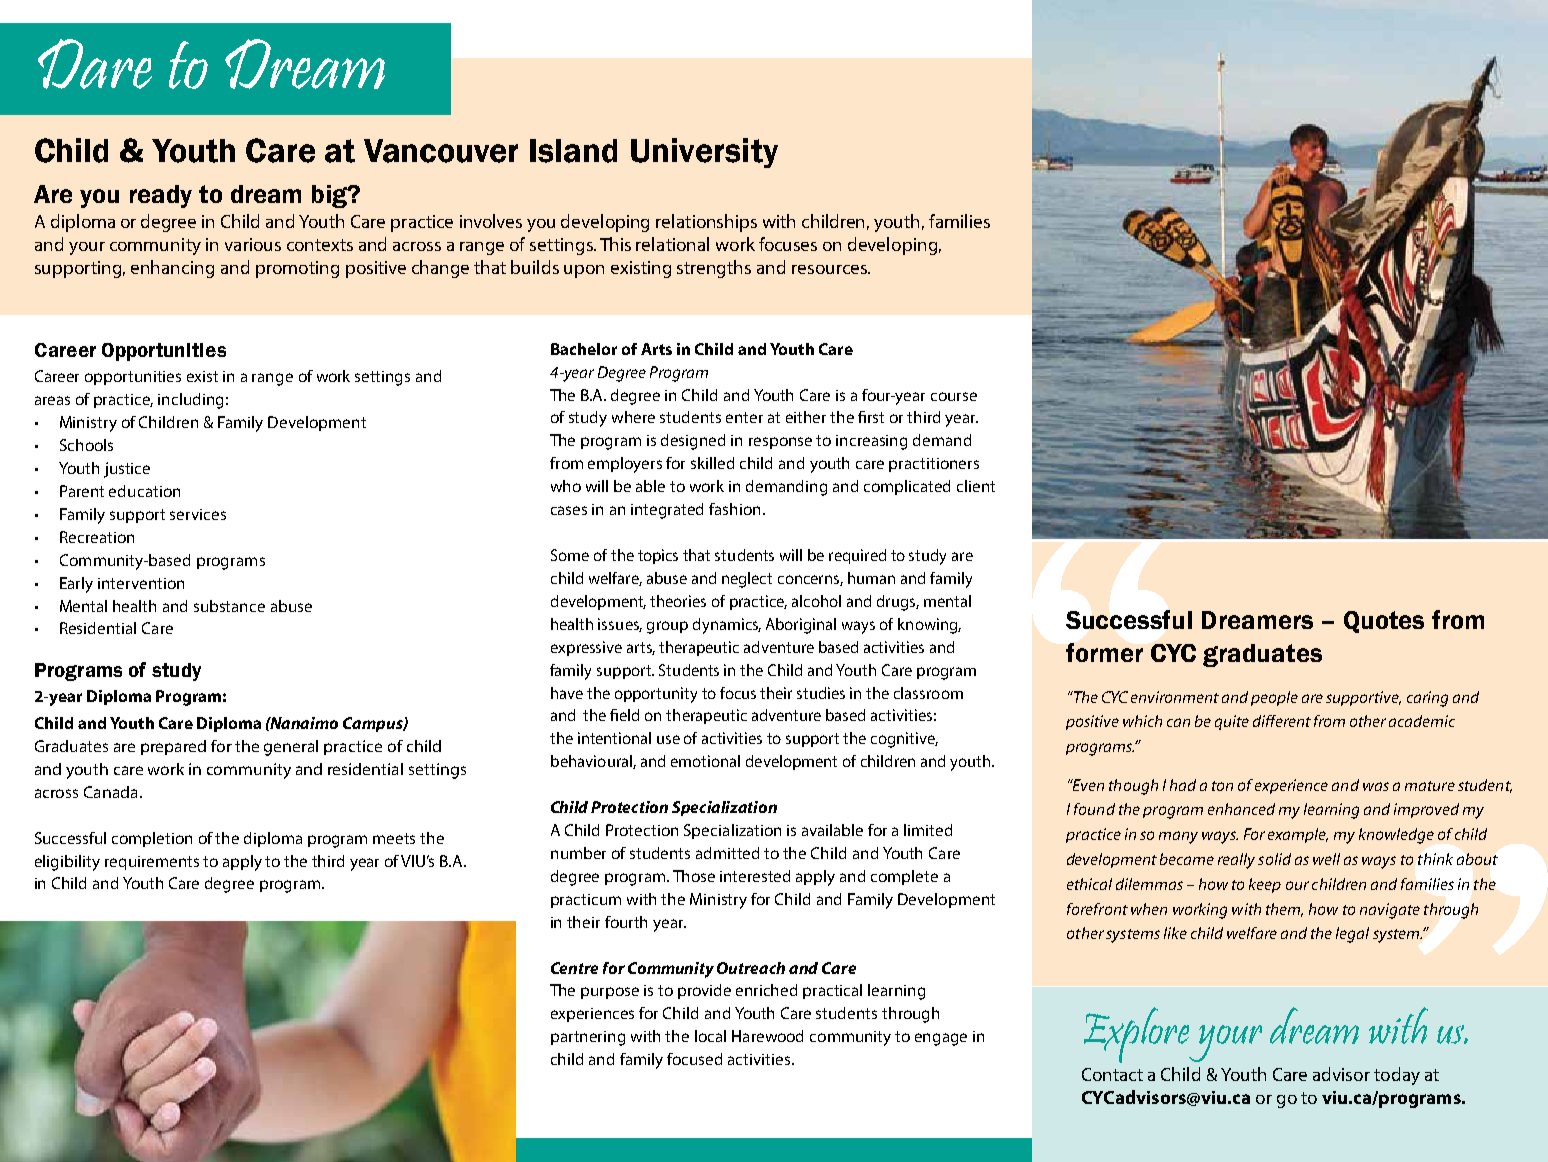  Describe the element at coordinates (954, 396) in the screenshot. I see `course` at that location.
